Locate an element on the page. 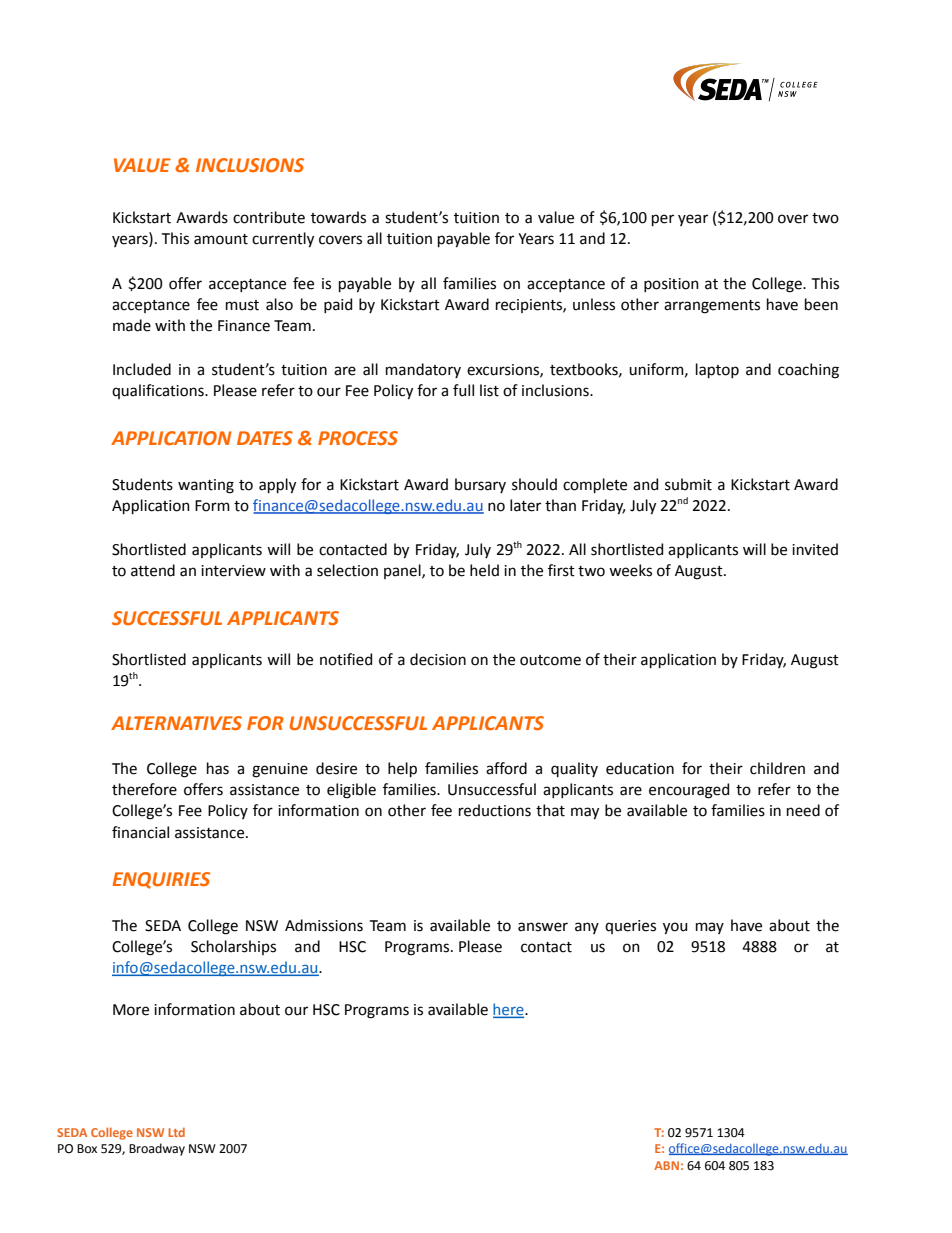  amount is located at coordinates (221, 239).
